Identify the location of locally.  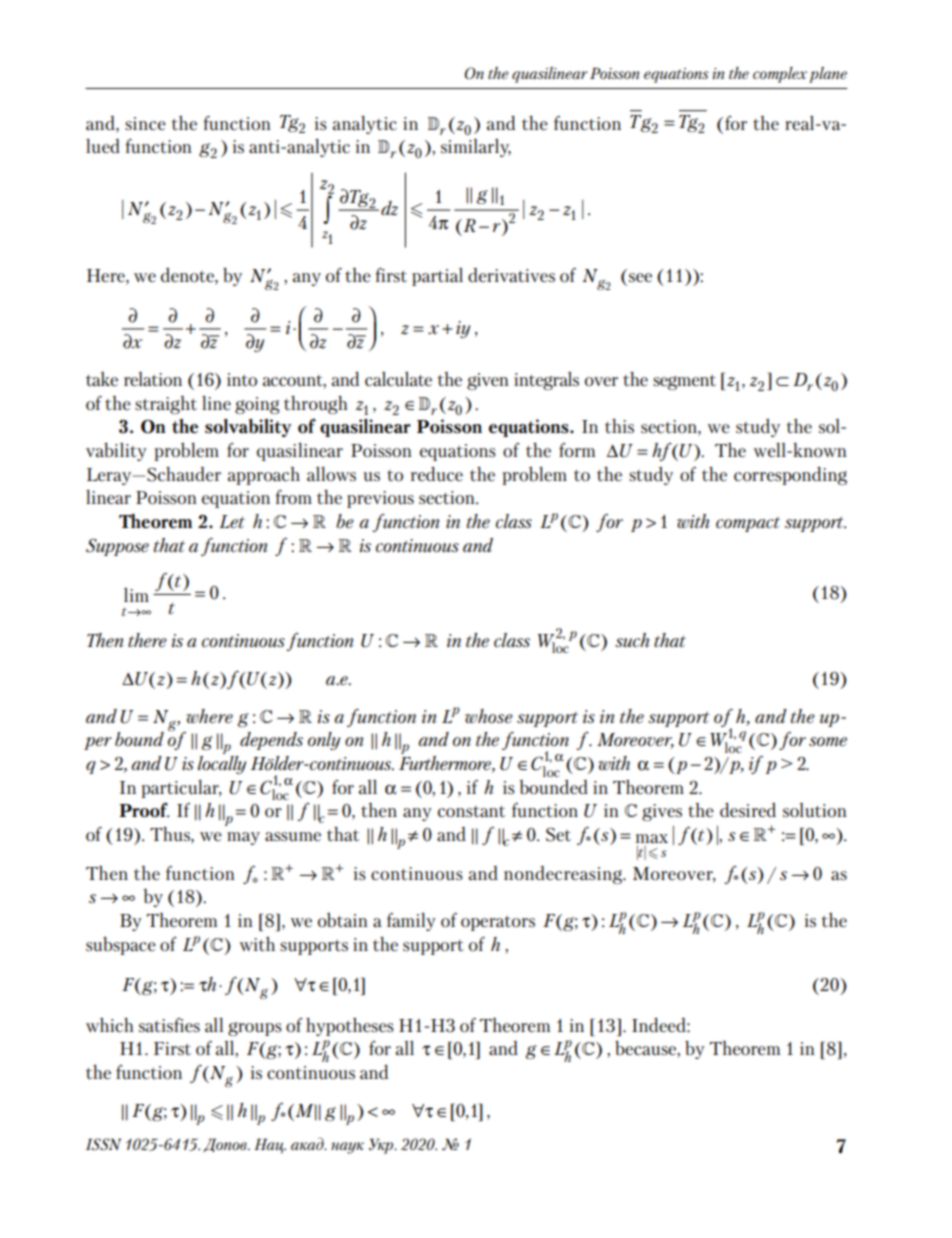
(222, 763).
